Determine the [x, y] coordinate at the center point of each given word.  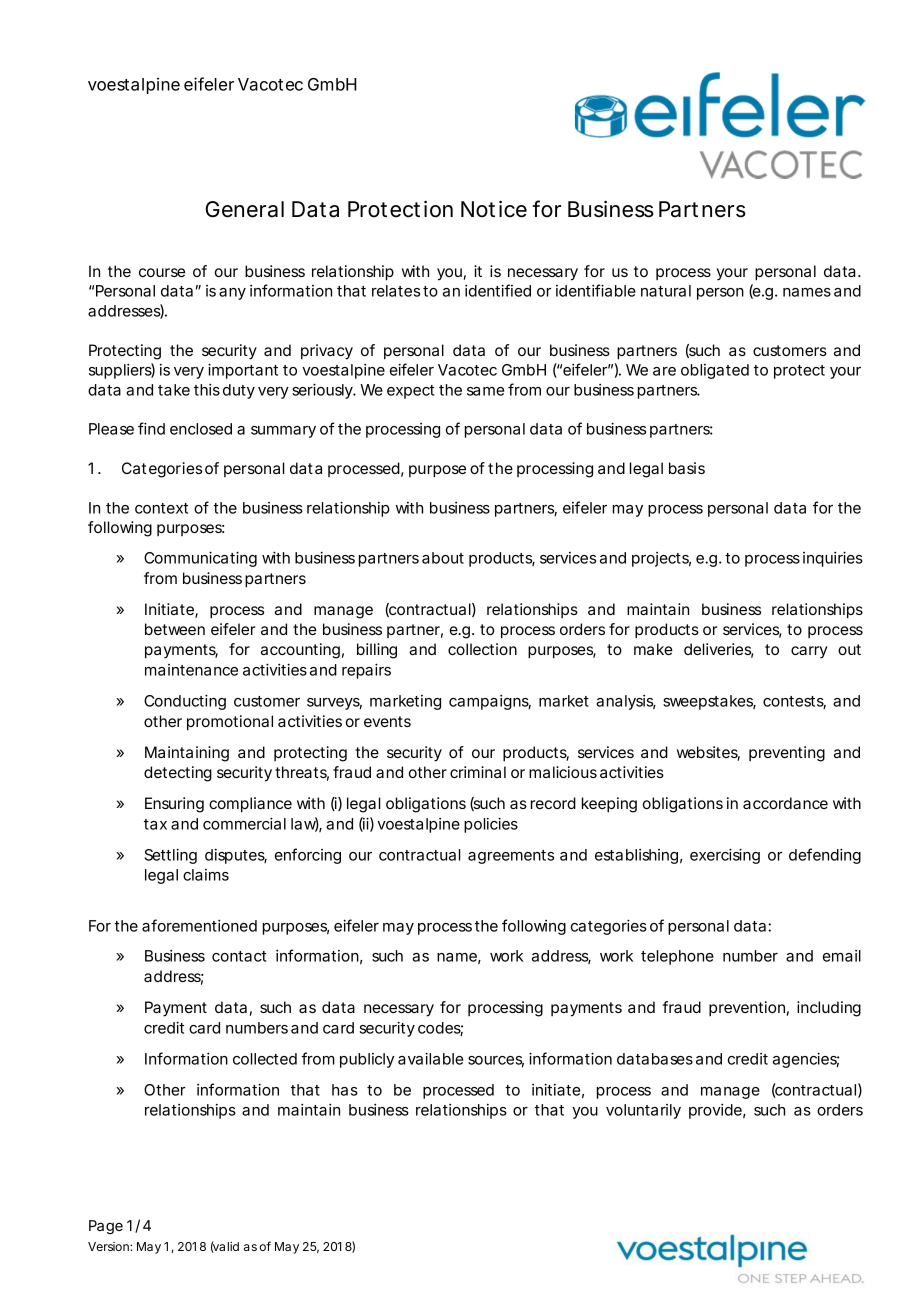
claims [206, 875]
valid [225, 1247]
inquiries [833, 559]
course [162, 272]
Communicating [200, 559]
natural [666, 291]
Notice [494, 209]
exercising [725, 856]
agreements [511, 857]
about [443, 558]
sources [496, 1062]
